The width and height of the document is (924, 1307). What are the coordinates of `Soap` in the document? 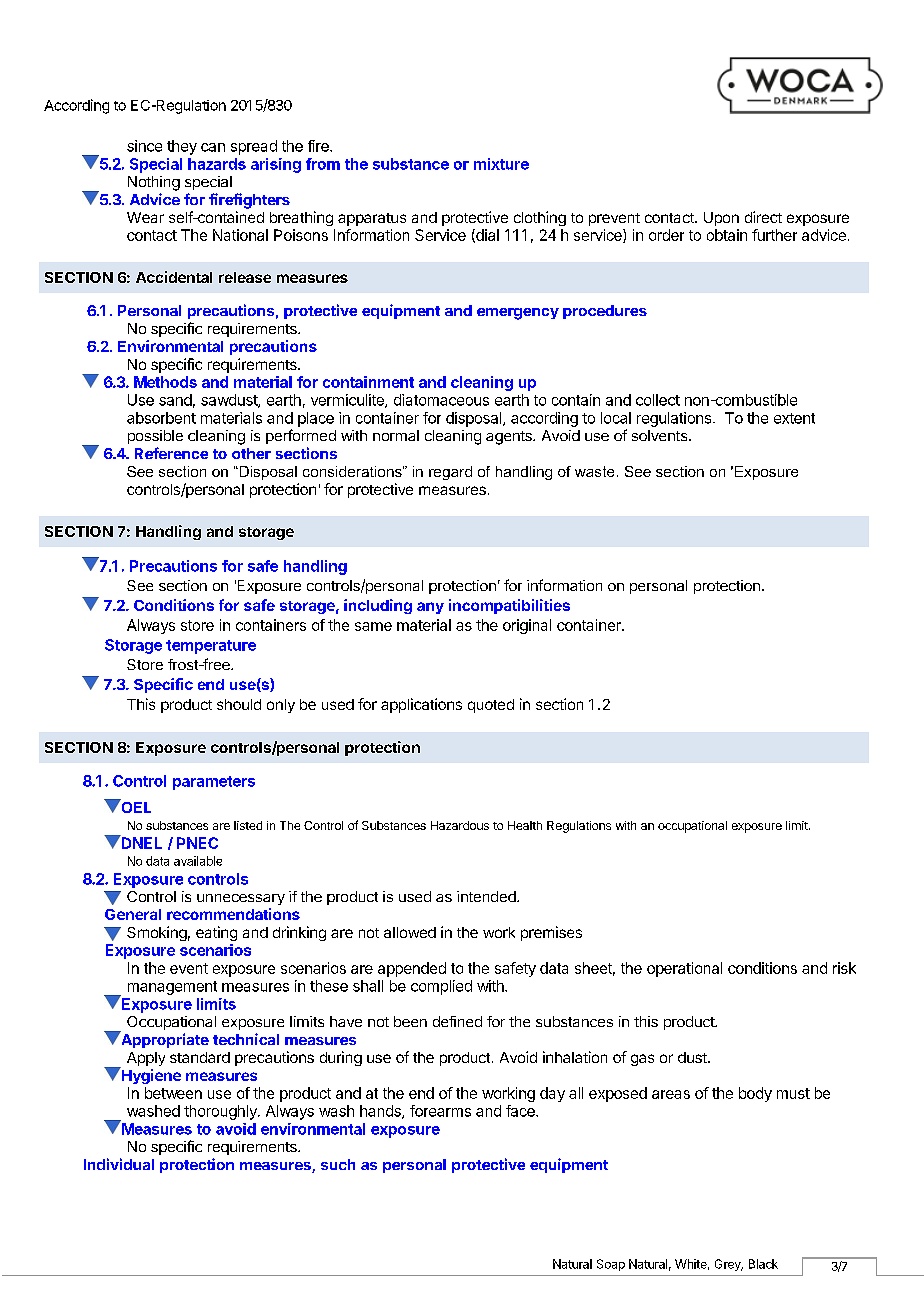 It's located at (611, 1265).
